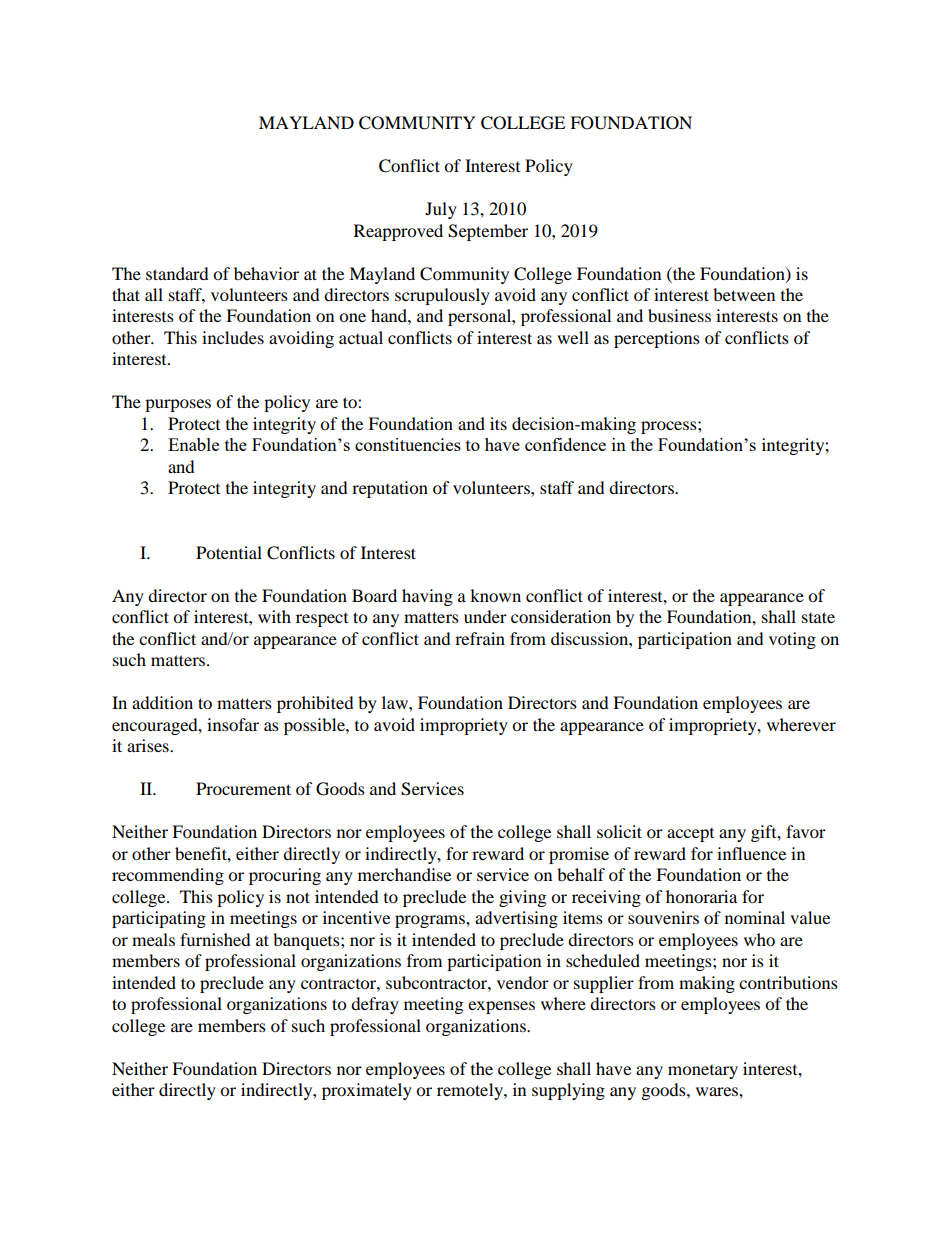 This screenshot has width=952, height=1233. Describe the element at coordinates (744, 294) in the screenshot. I see `between` at that location.
